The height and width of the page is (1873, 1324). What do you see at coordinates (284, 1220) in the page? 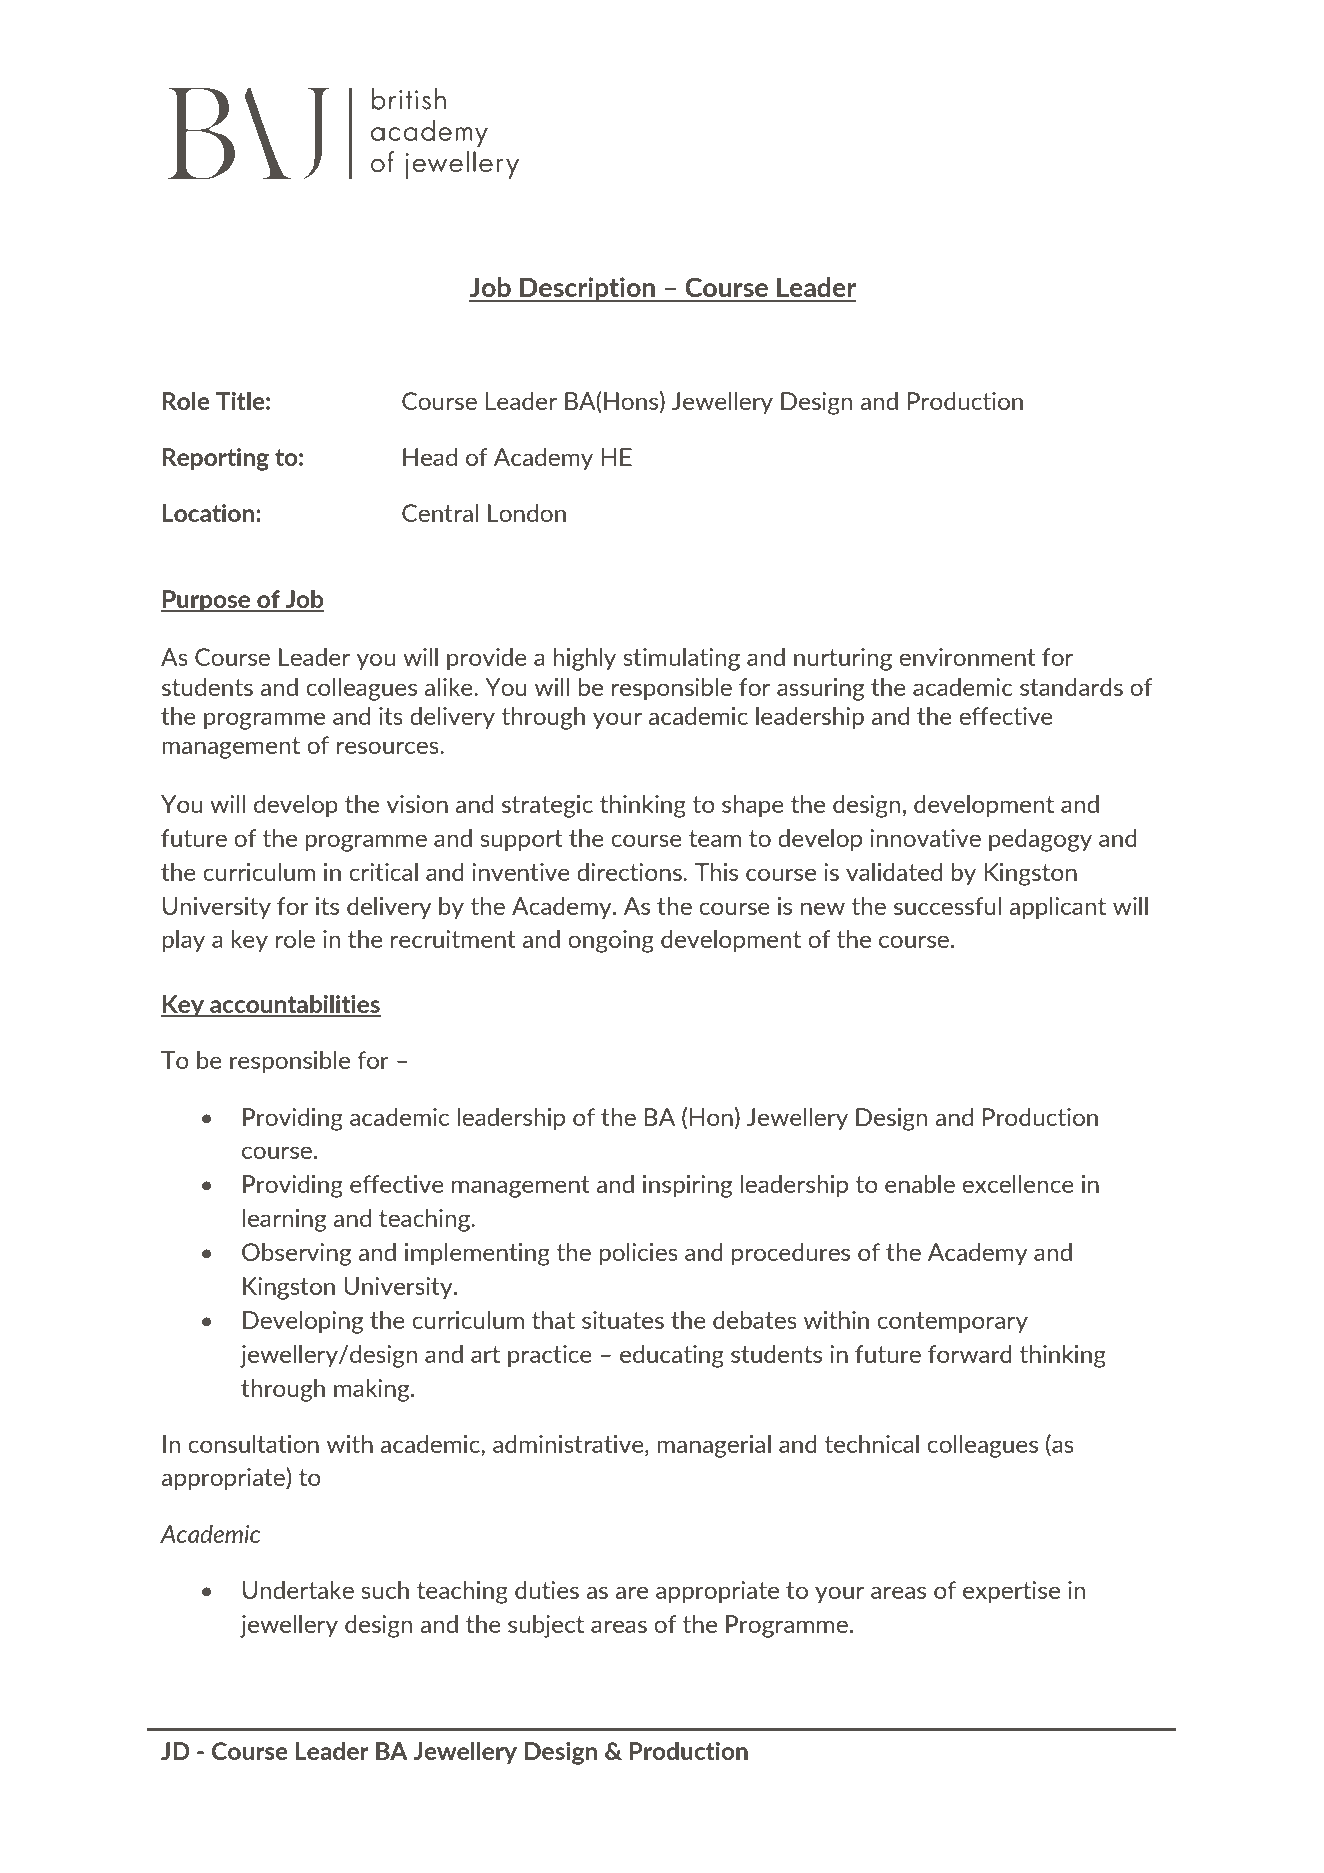
I see `learning` at bounding box center [284, 1220].
